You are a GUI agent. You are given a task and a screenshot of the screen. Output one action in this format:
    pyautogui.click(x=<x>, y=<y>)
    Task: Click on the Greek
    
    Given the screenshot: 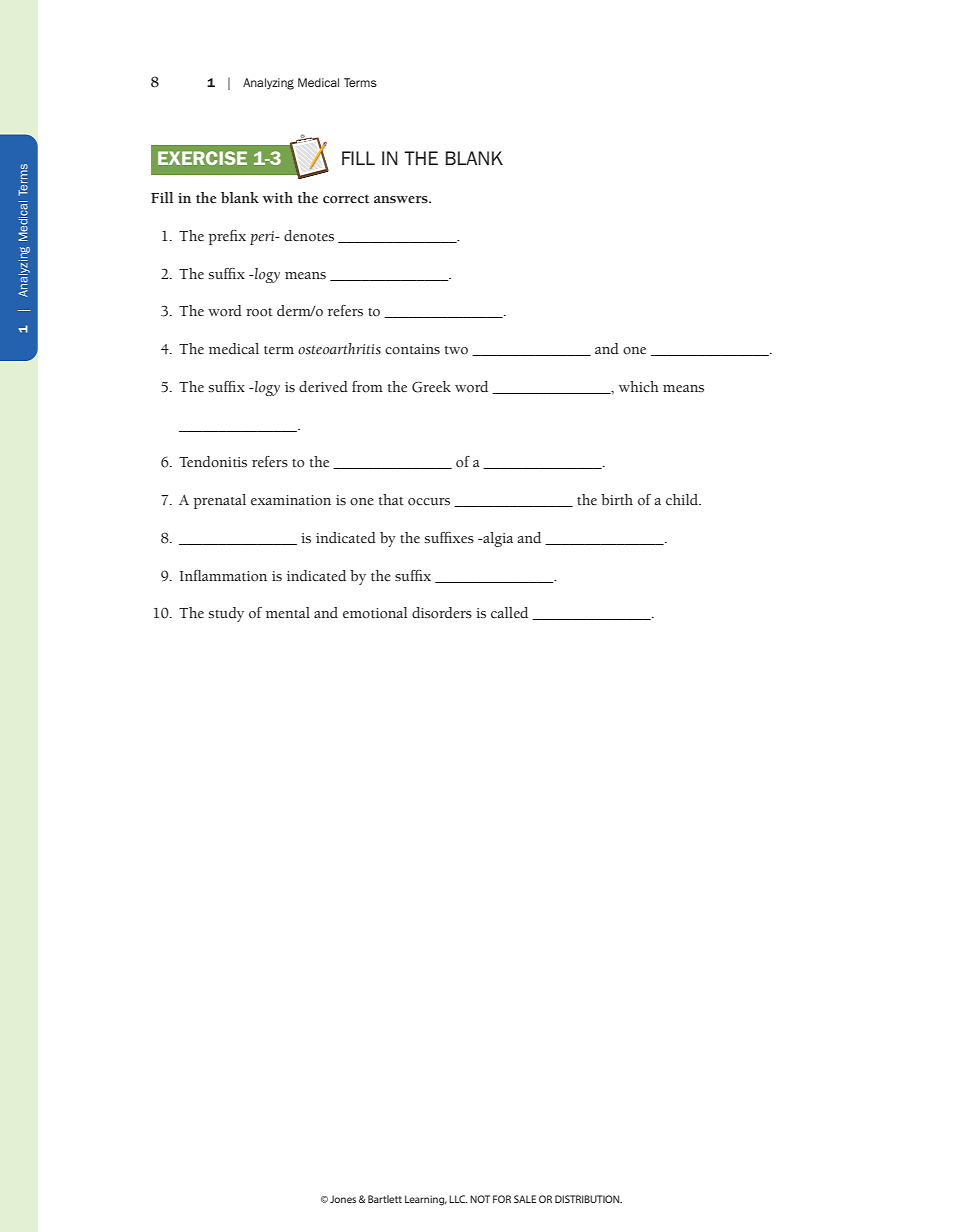 What is the action you would take?
    pyautogui.click(x=431, y=387)
